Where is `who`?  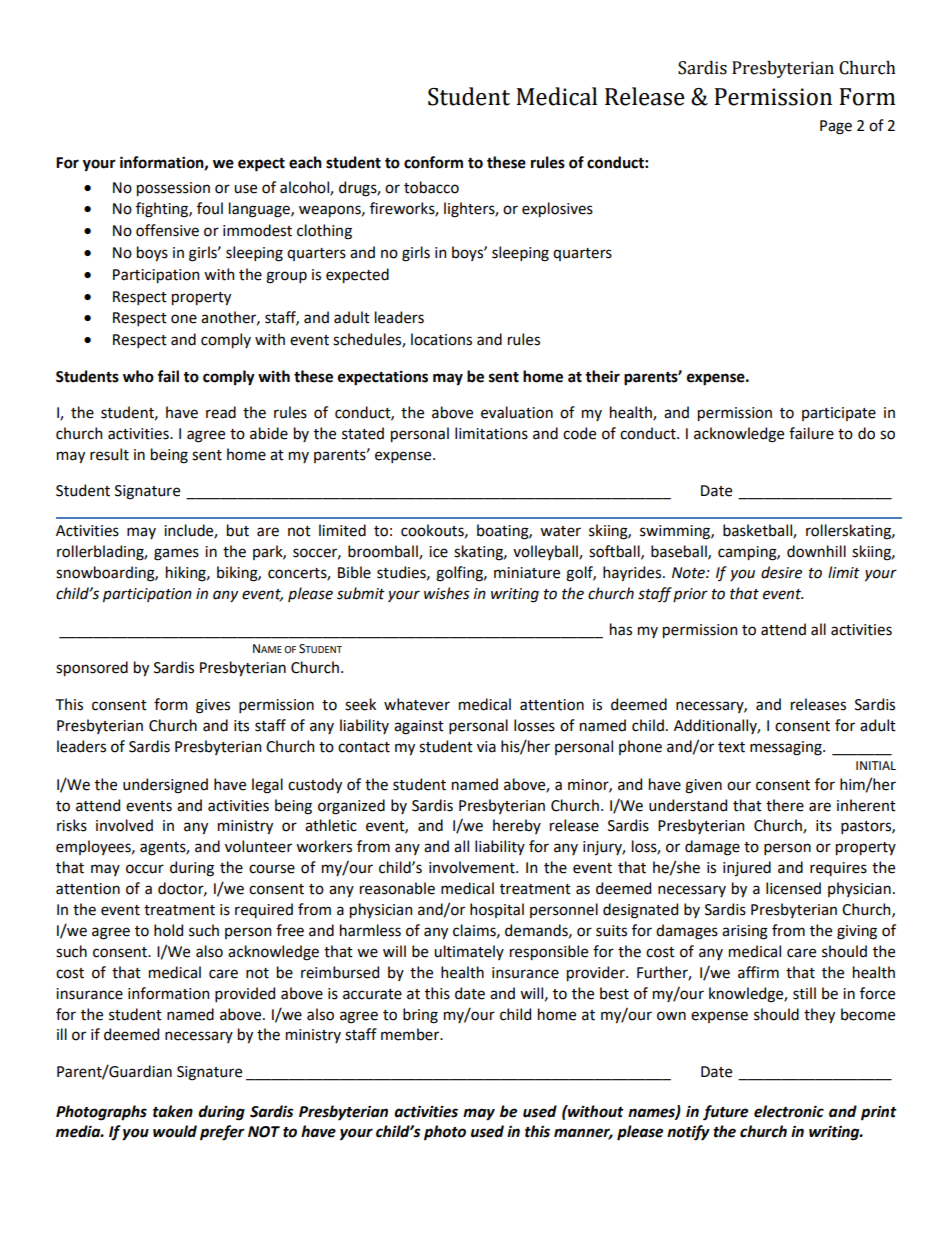 who is located at coordinates (138, 376).
